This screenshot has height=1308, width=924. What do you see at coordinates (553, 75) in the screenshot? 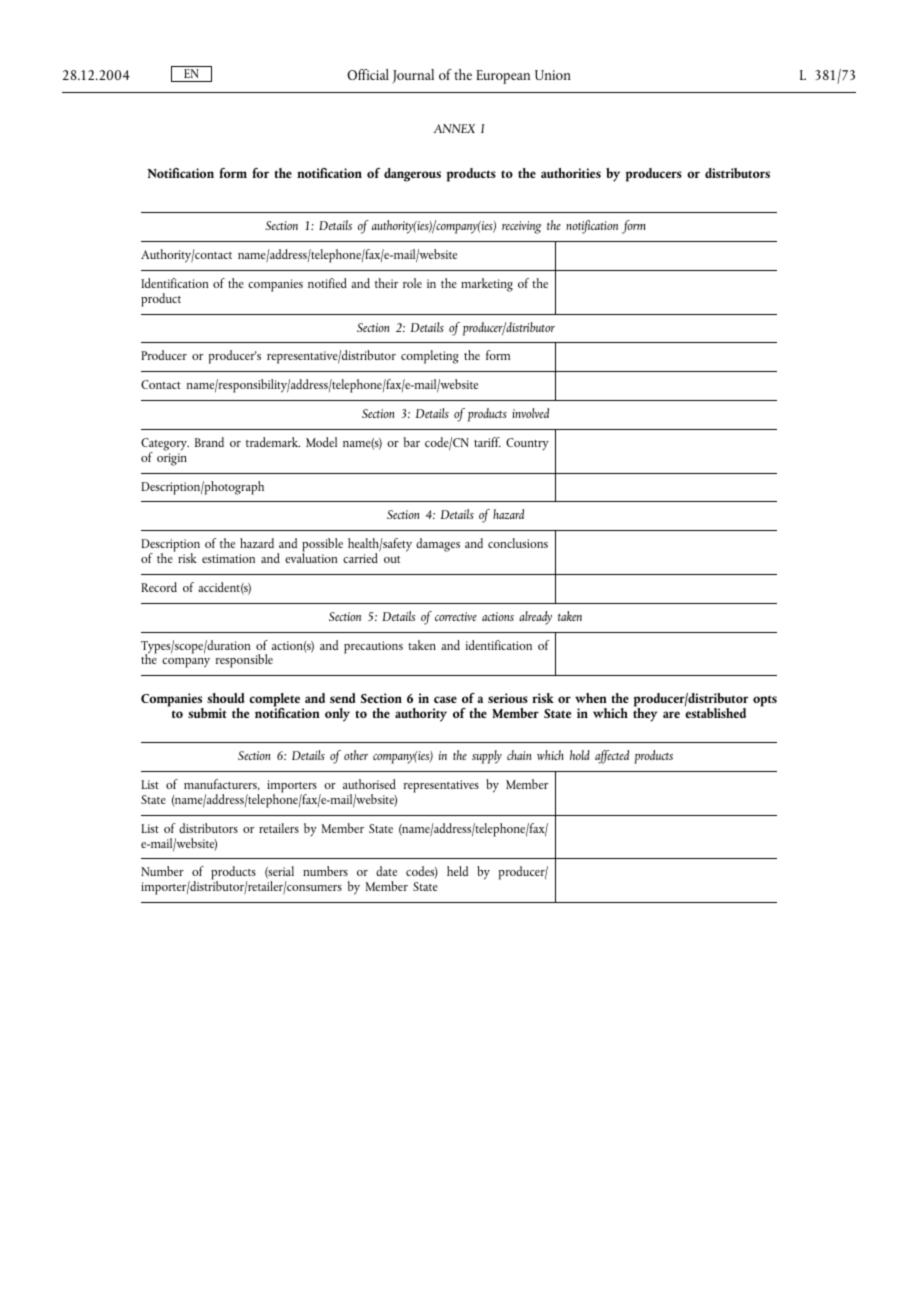
I see `Union` at bounding box center [553, 75].
